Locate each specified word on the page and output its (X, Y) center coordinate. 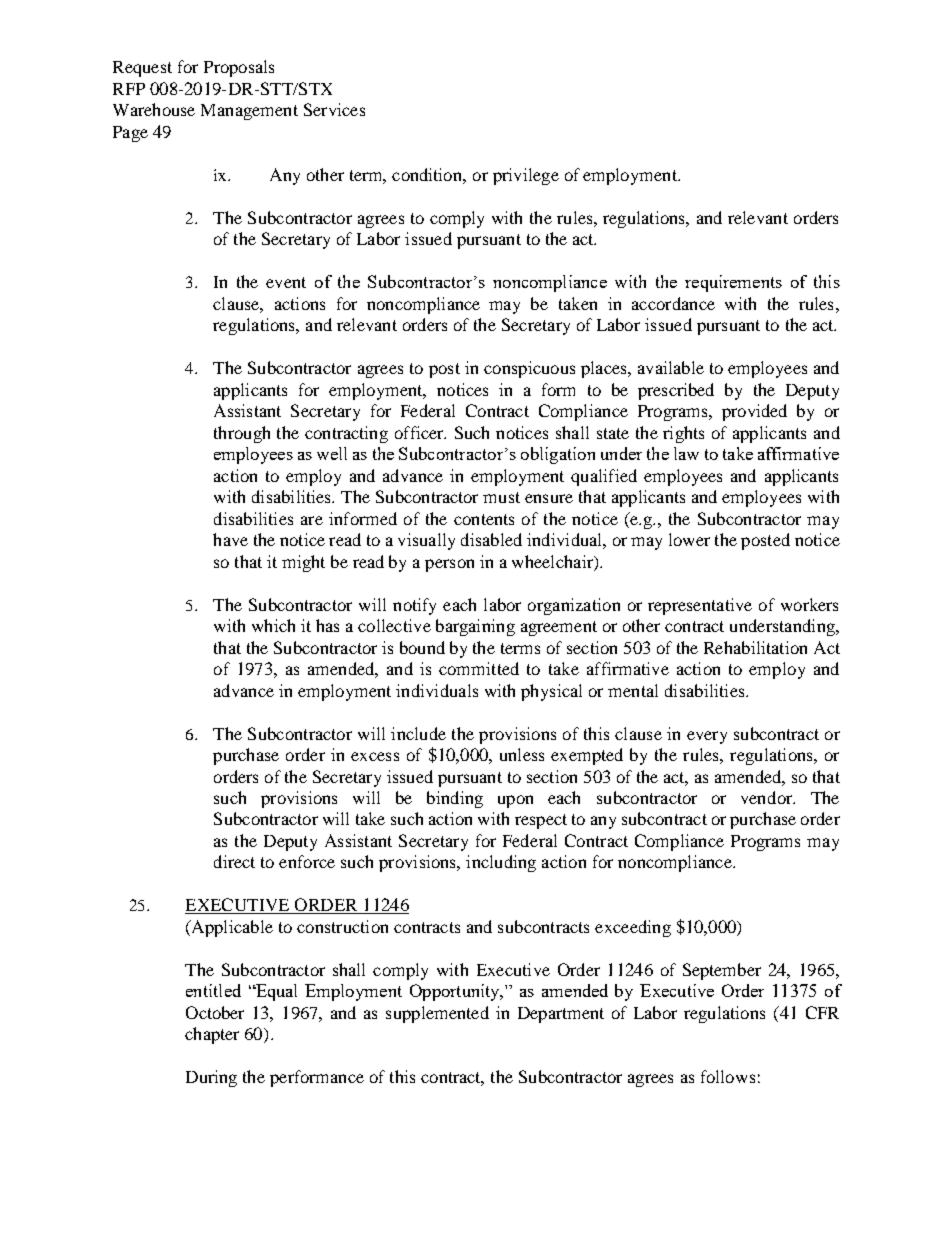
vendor (768, 797)
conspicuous (529, 369)
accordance (673, 303)
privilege (526, 176)
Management (249, 112)
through (242, 434)
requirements (733, 283)
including (501, 863)
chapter (212, 1035)
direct (234, 861)
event (286, 282)
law (686, 453)
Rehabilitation (755, 647)
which (273, 625)
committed (479, 668)
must (501, 497)
